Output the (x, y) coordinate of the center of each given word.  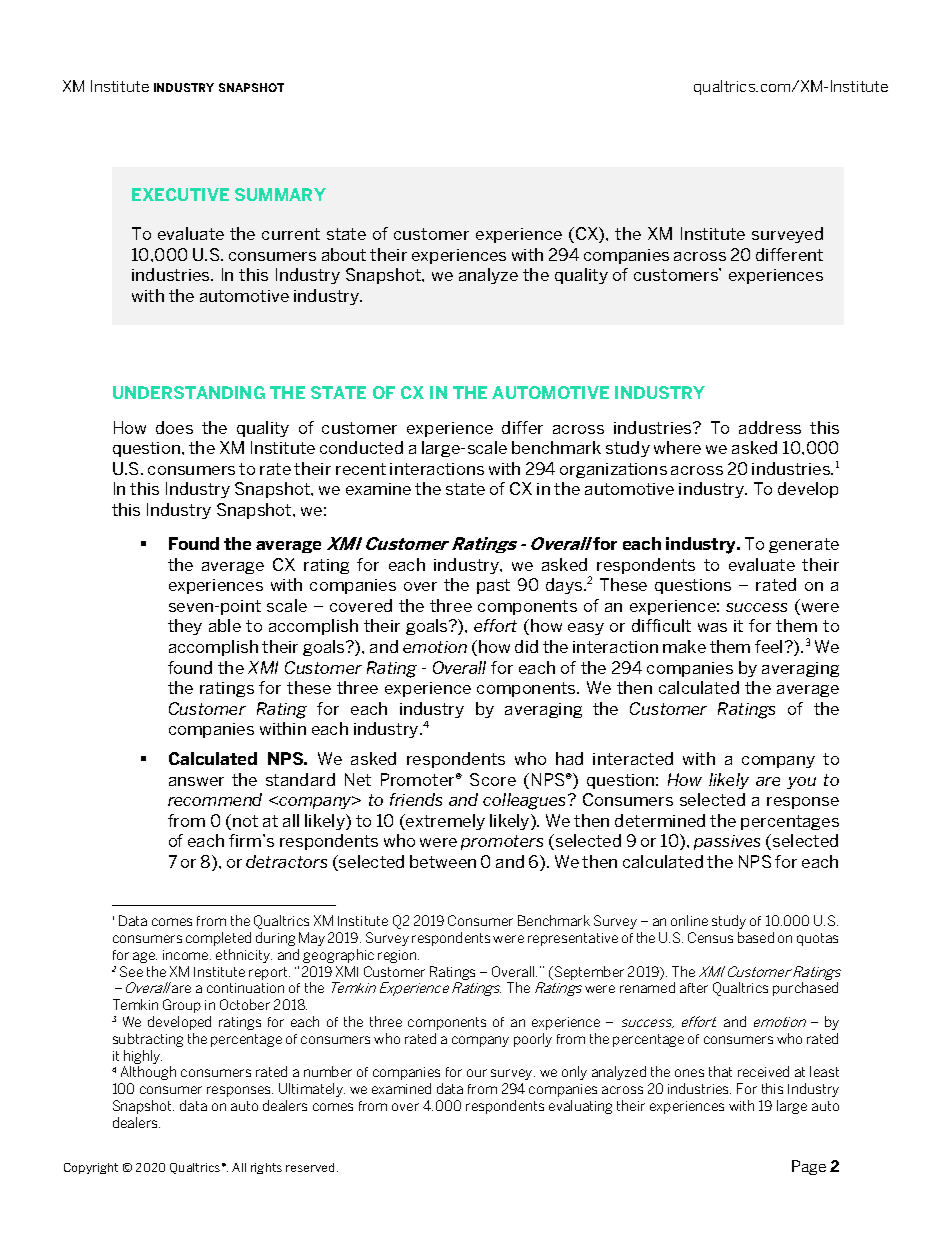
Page (809, 1167)
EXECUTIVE (180, 194)
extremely (444, 822)
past (493, 586)
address (770, 427)
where (677, 447)
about (344, 254)
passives (727, 842)
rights (266, 1168)
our (477, 1073)
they (185, 627)
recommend (215, 799)
